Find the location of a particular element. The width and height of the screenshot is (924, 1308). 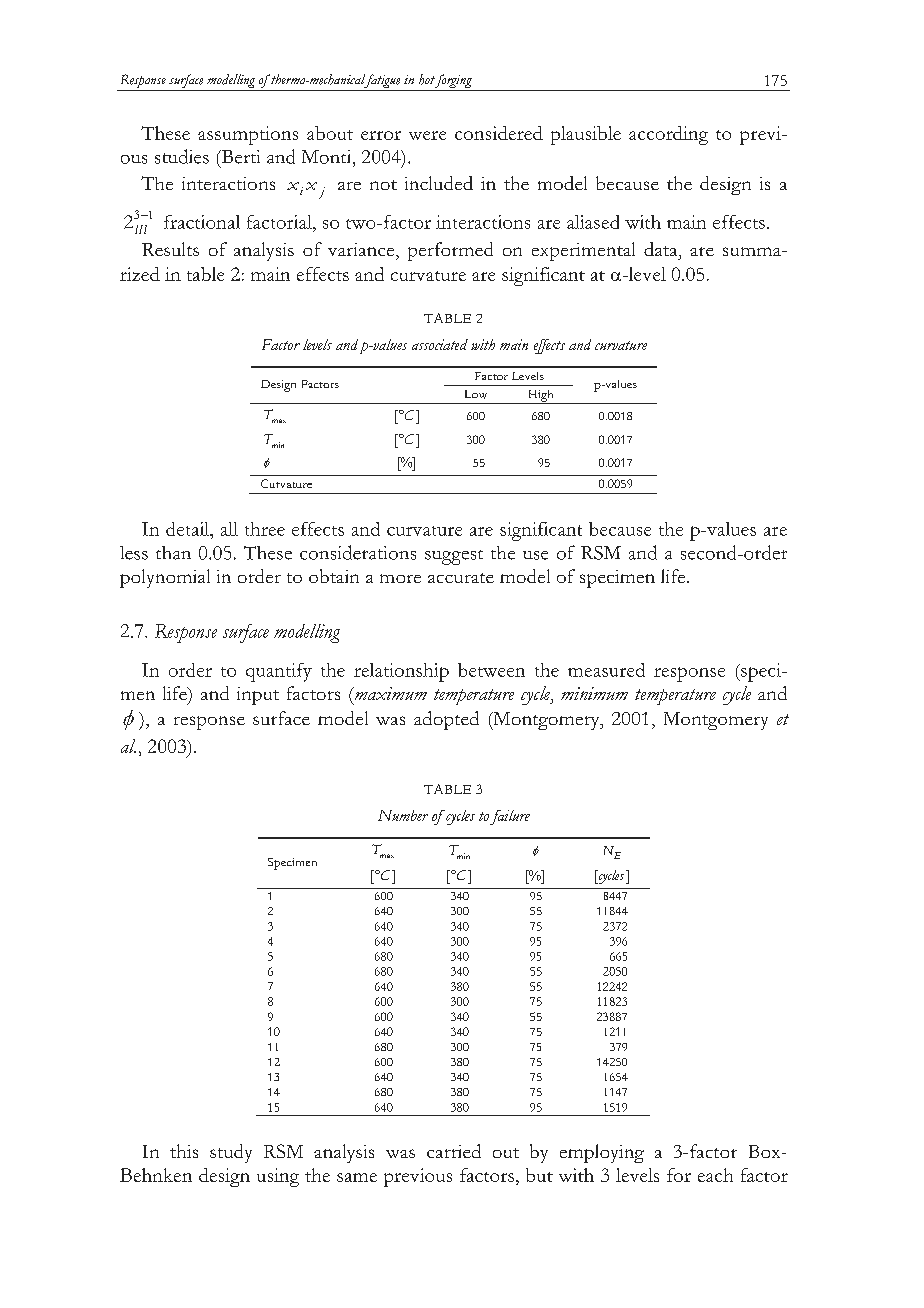

input is located at coordinates (258, 696).
